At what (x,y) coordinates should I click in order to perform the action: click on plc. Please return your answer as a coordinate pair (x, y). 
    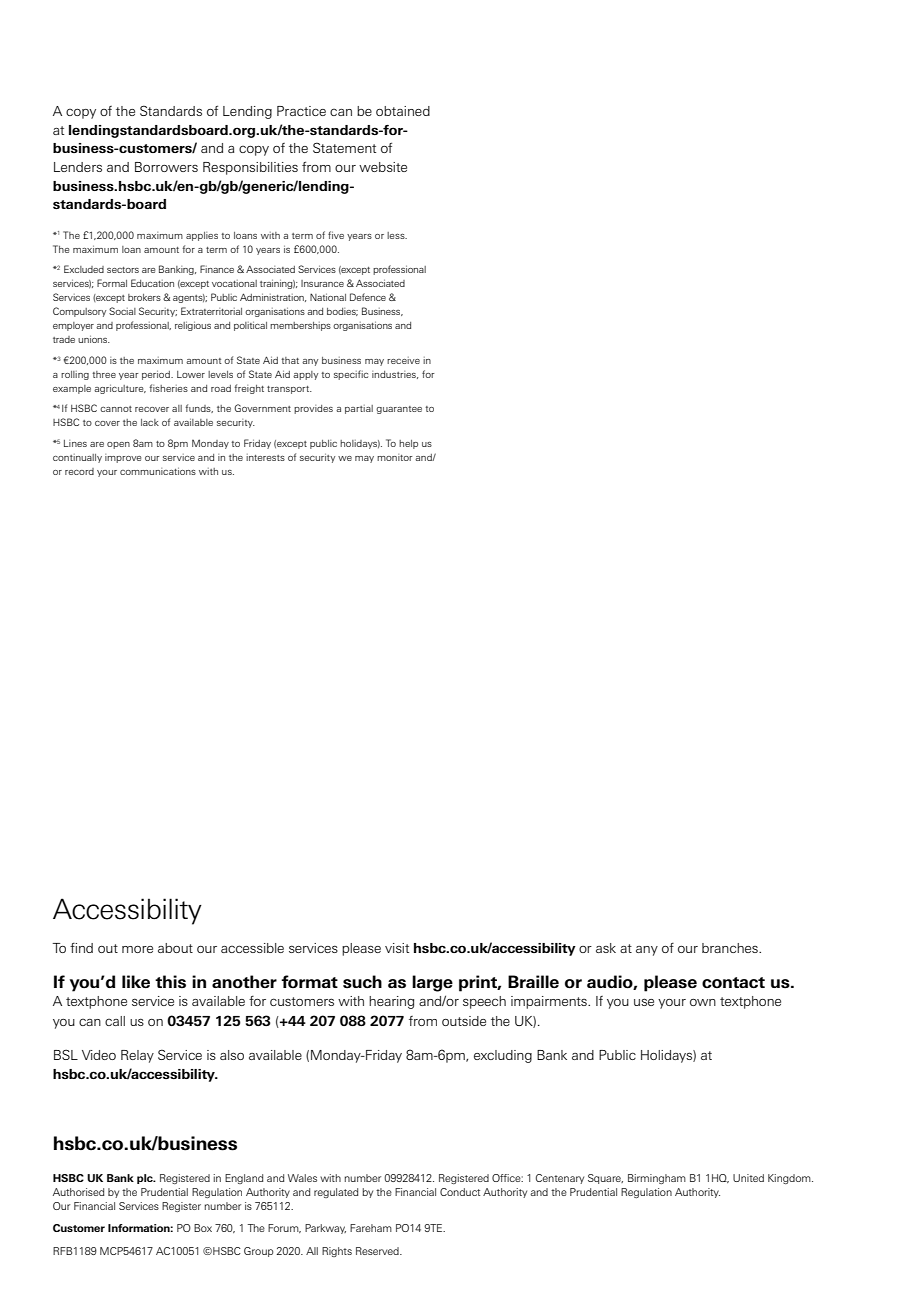
    Looking at the image, I should click on (146, 1179).
